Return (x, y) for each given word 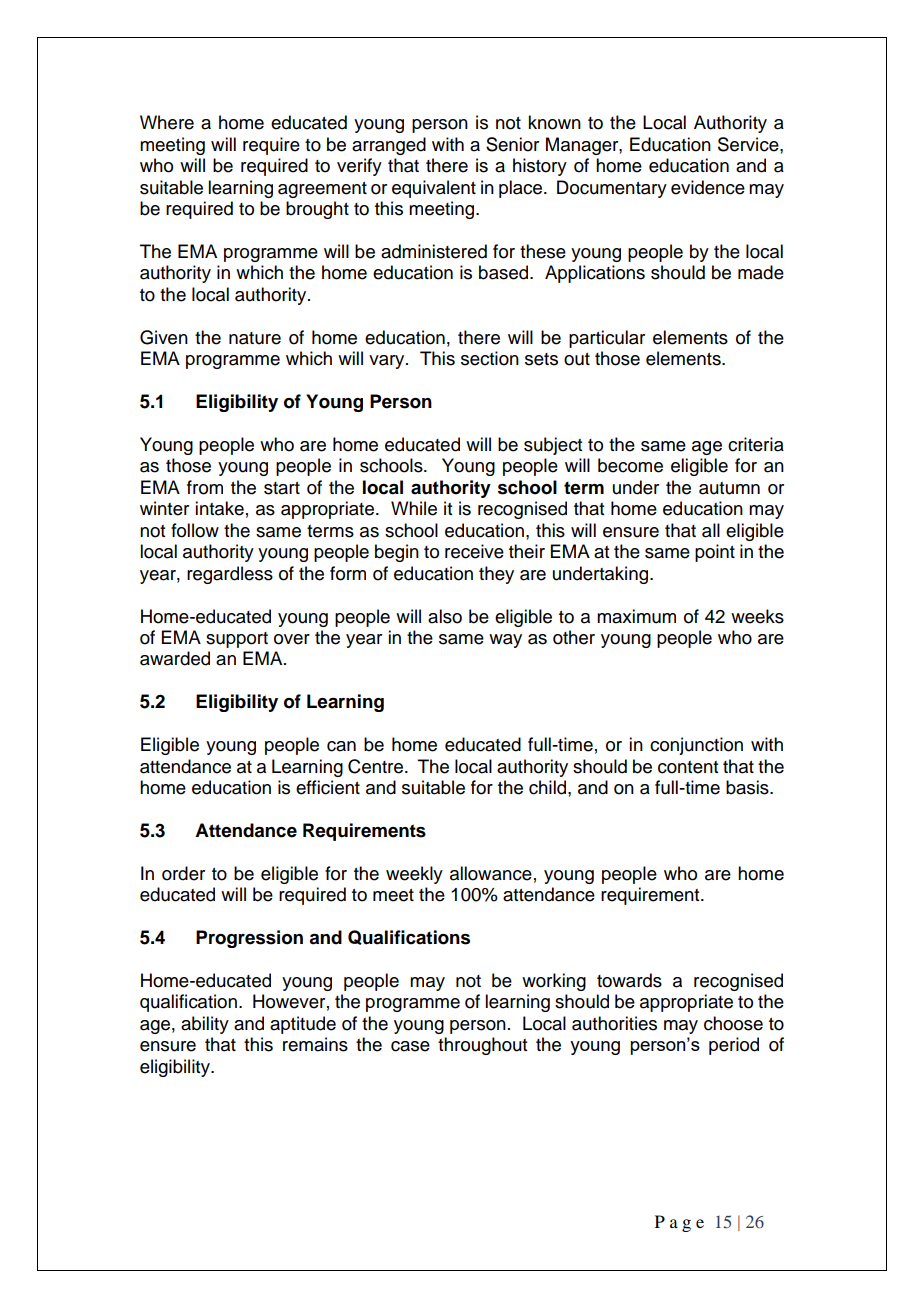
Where (167, 122)
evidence (708, 187)
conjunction (696, 746)
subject (553, 446)
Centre (377, 766)
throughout (482, 1046)
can (341, 746)
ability (205, 1025)
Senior (512, 144)
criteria (756, 444)
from (205, 487)
